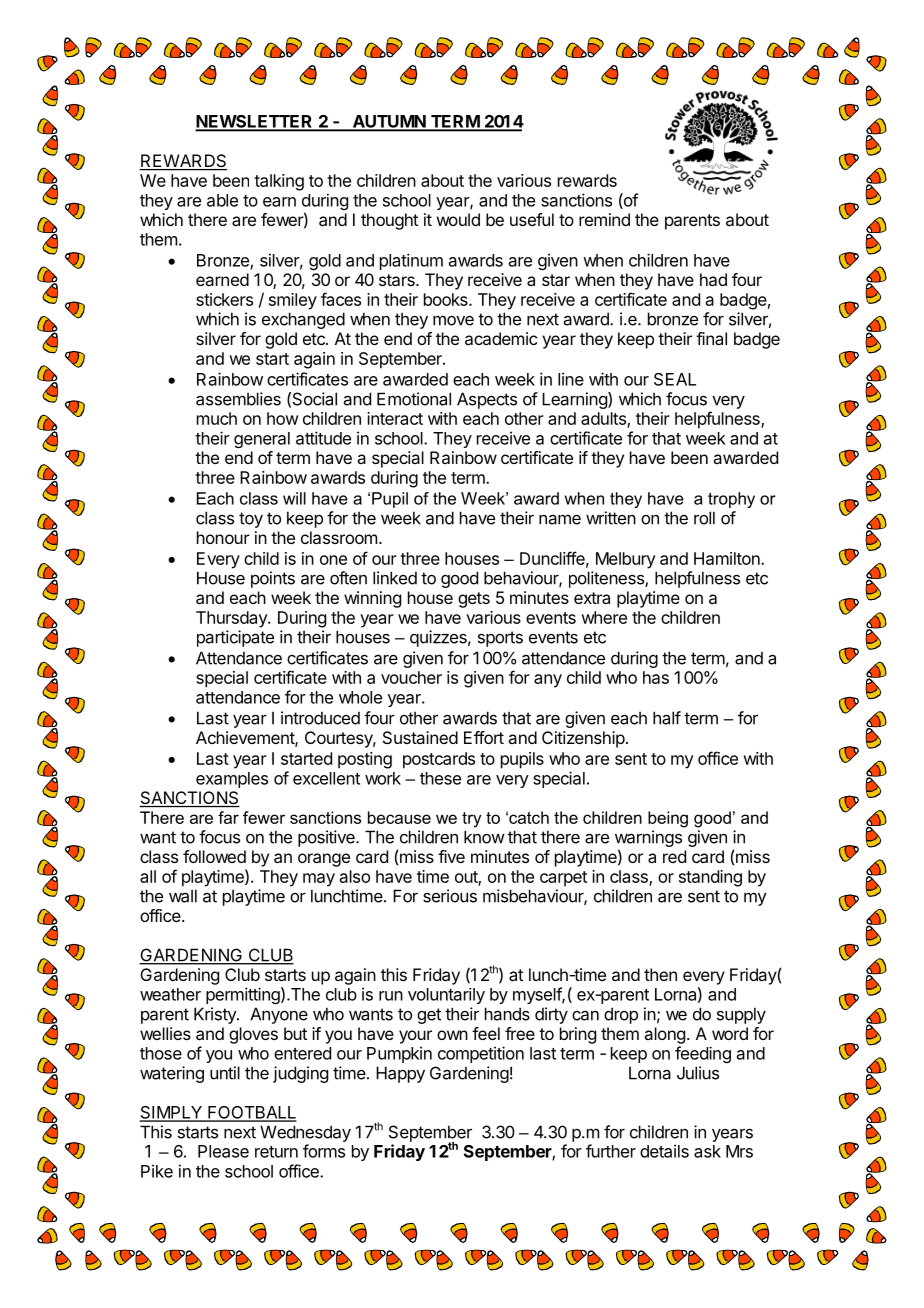 This screenshot has height=1308, width=924. What do you see at coordinates (400, 1074) in the screenshot?
I see `Happy` at bounding box center [400, 1074].
